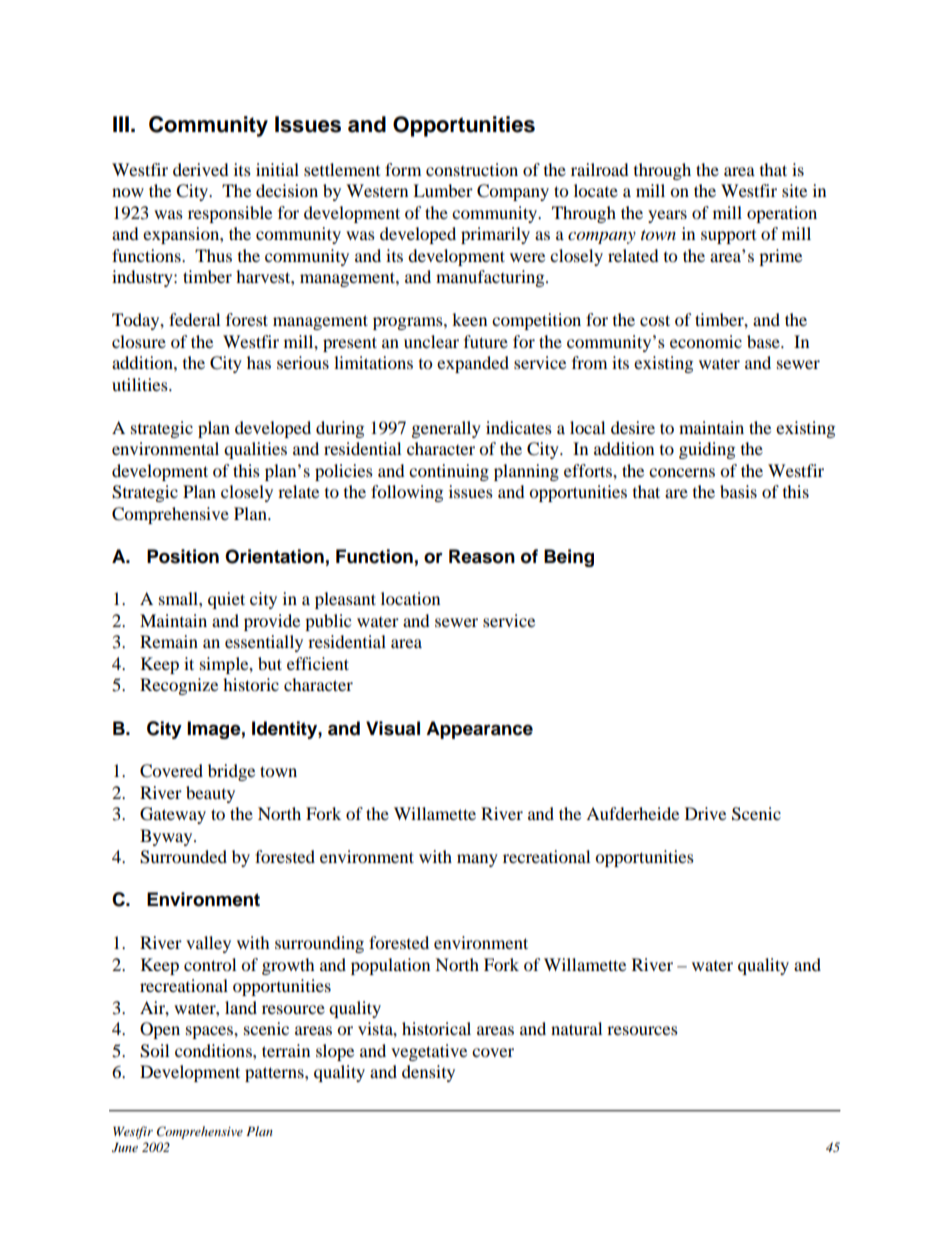  Describe the element at coordinates (410, 598) in the page. I see `location` at that location.
